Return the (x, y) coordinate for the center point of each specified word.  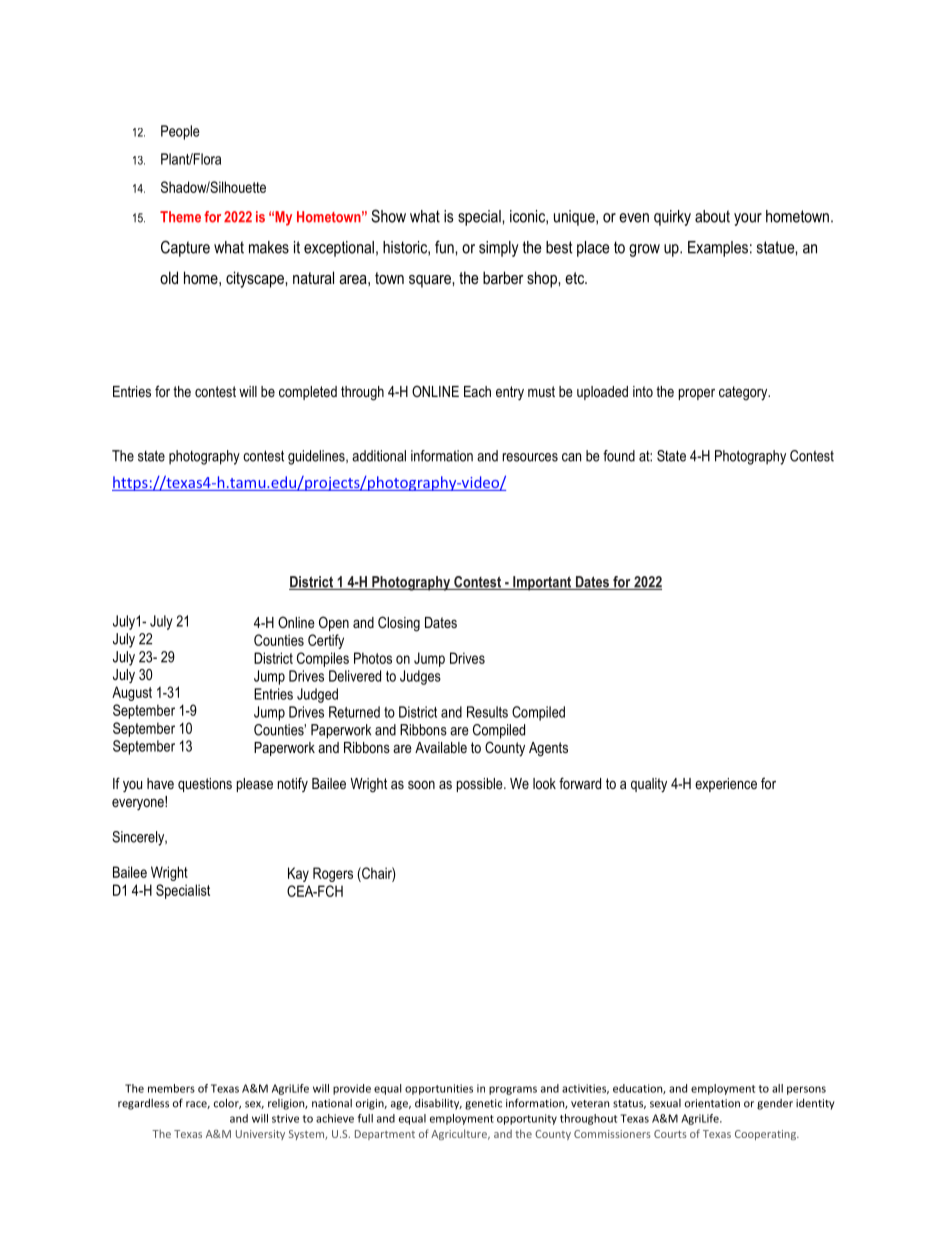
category (744, 393)
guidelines (317, 457)
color (227, 1103)
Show (388, 216)
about (712, 216)
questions (205, 785)
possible (481, 785)
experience (726, 785)
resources (530, 457)
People (180, 132)
